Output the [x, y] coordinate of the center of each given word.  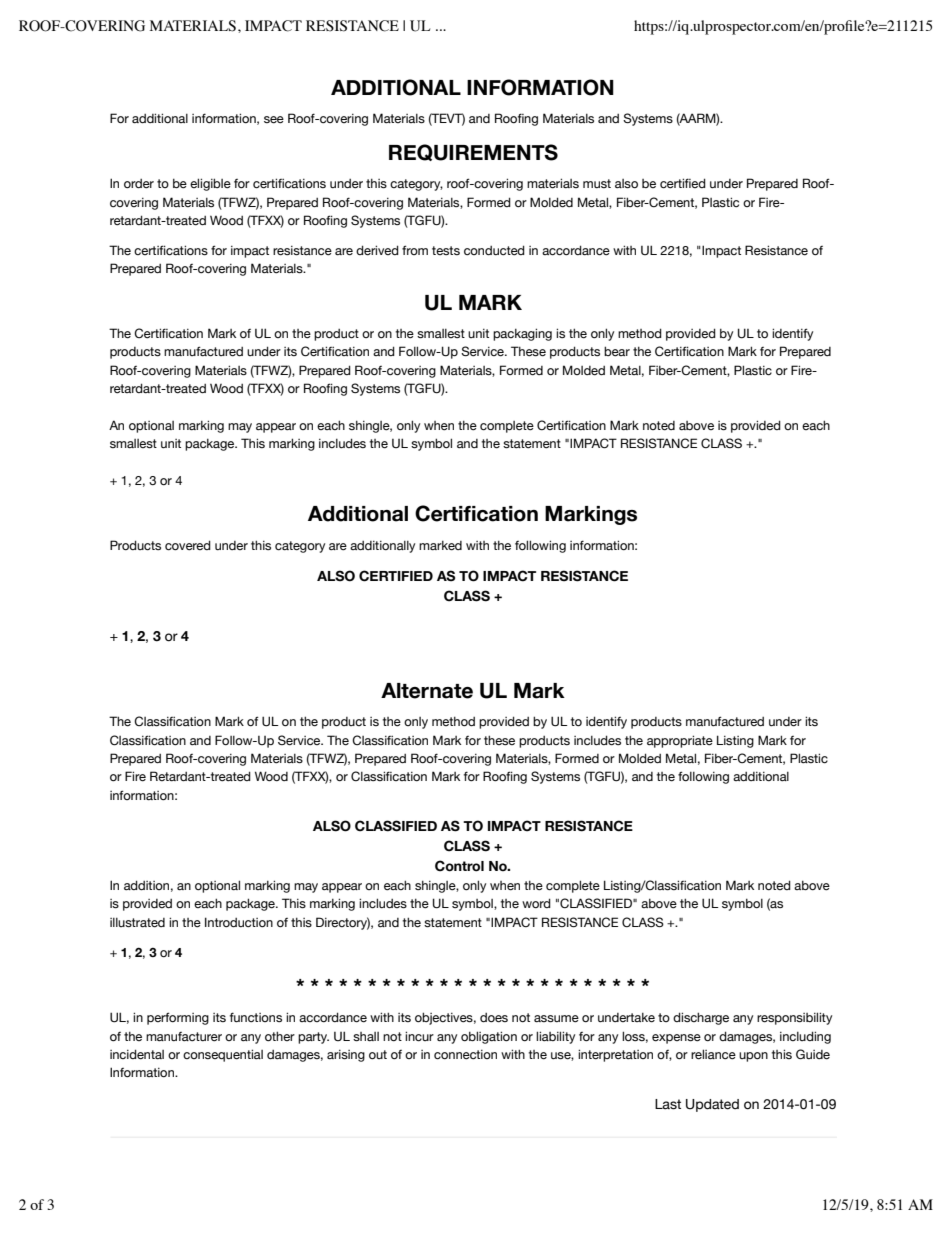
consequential [223, 1055]
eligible [210, 184]
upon [753, 1057]
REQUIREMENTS [473, 152]
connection [465, 1055]
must [597, 183]
